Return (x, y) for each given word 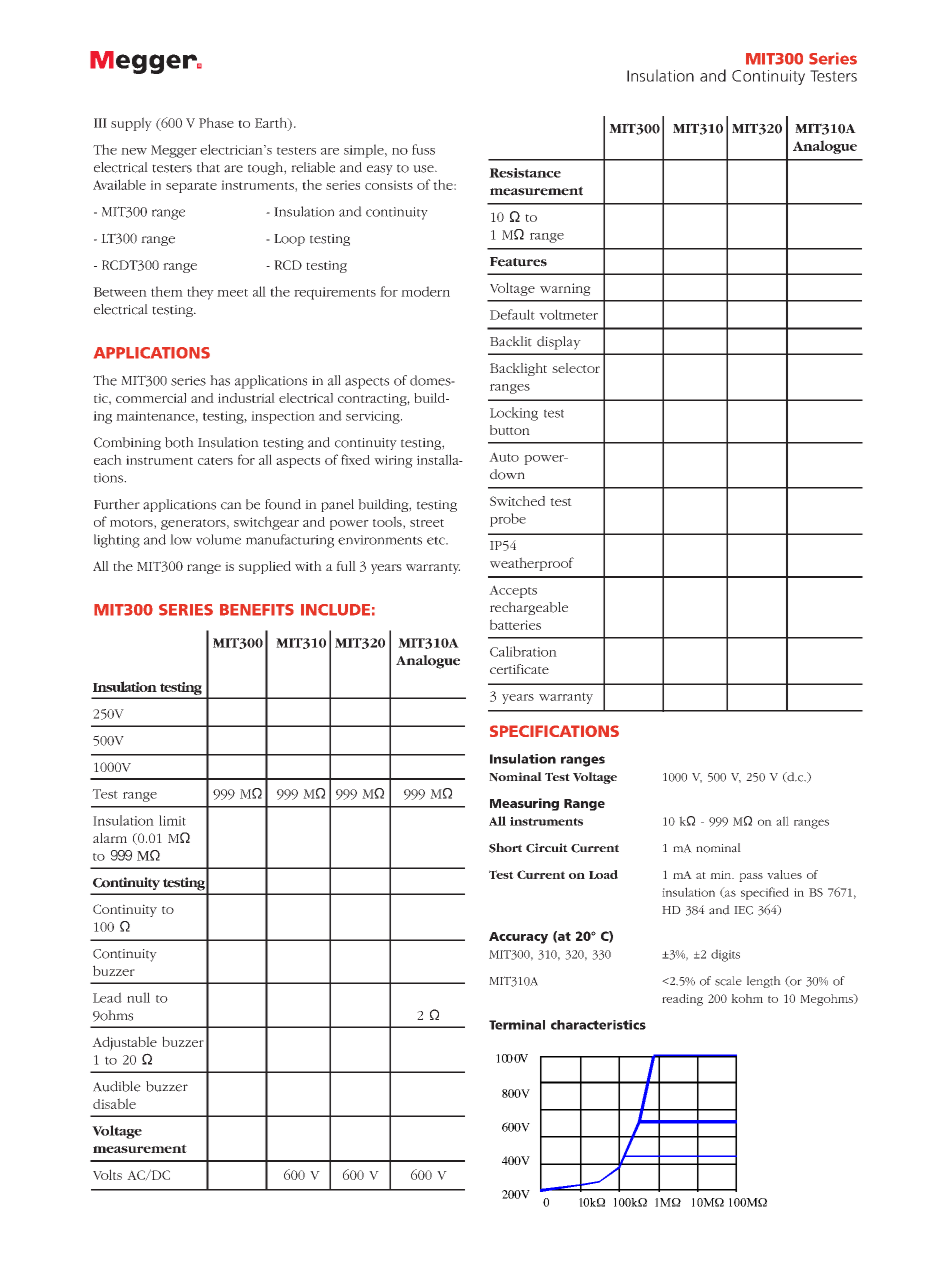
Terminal (517, 1025)
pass (751, 877)
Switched (517, 501)
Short (505, 848)
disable (114, 1103)
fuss (423, 149)
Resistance (525, 173)
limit (172, 820)
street (427, 523)
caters (215, 461)
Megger (174, 151)
